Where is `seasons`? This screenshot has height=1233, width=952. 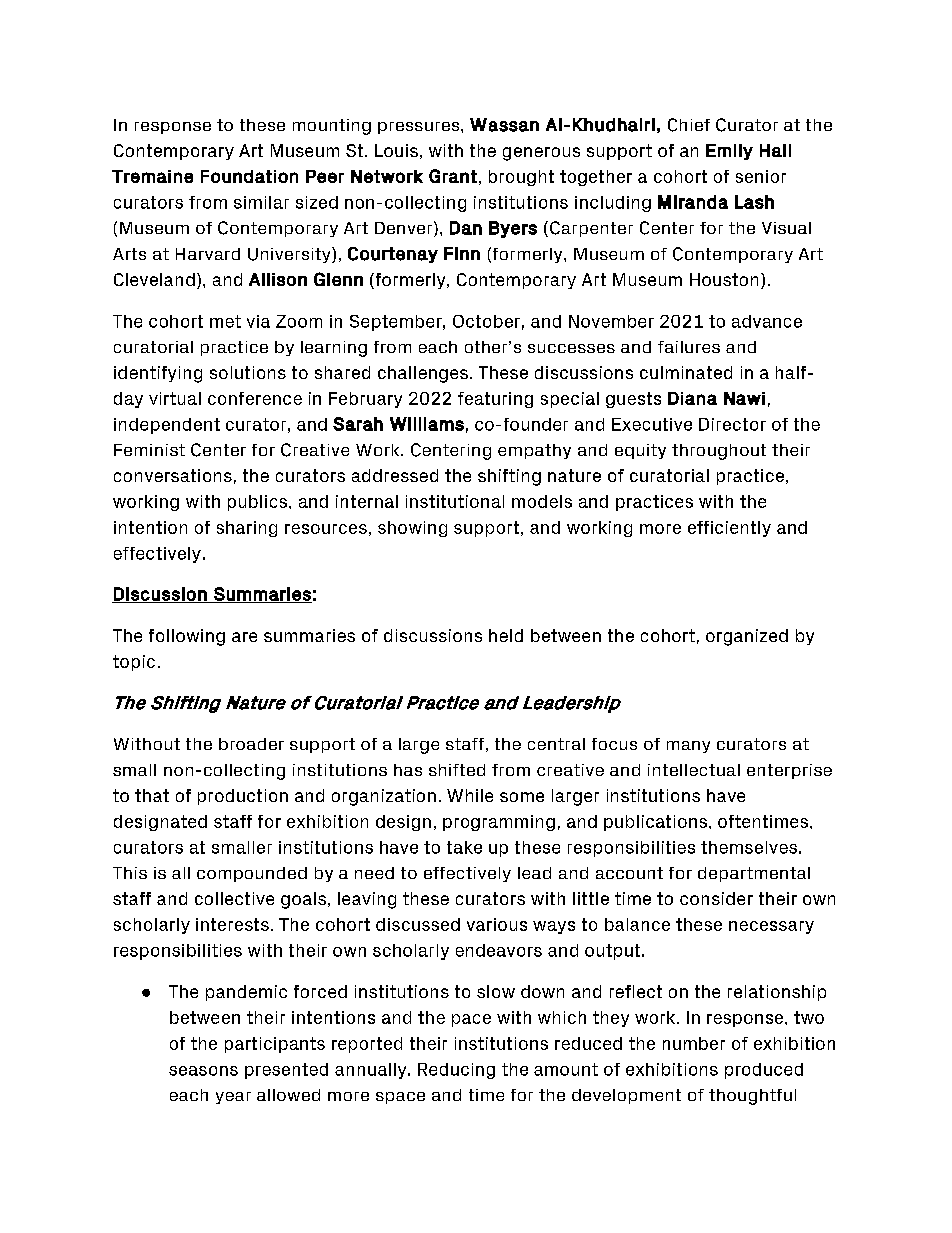
seasons is located at coordinates (203, 1071).
